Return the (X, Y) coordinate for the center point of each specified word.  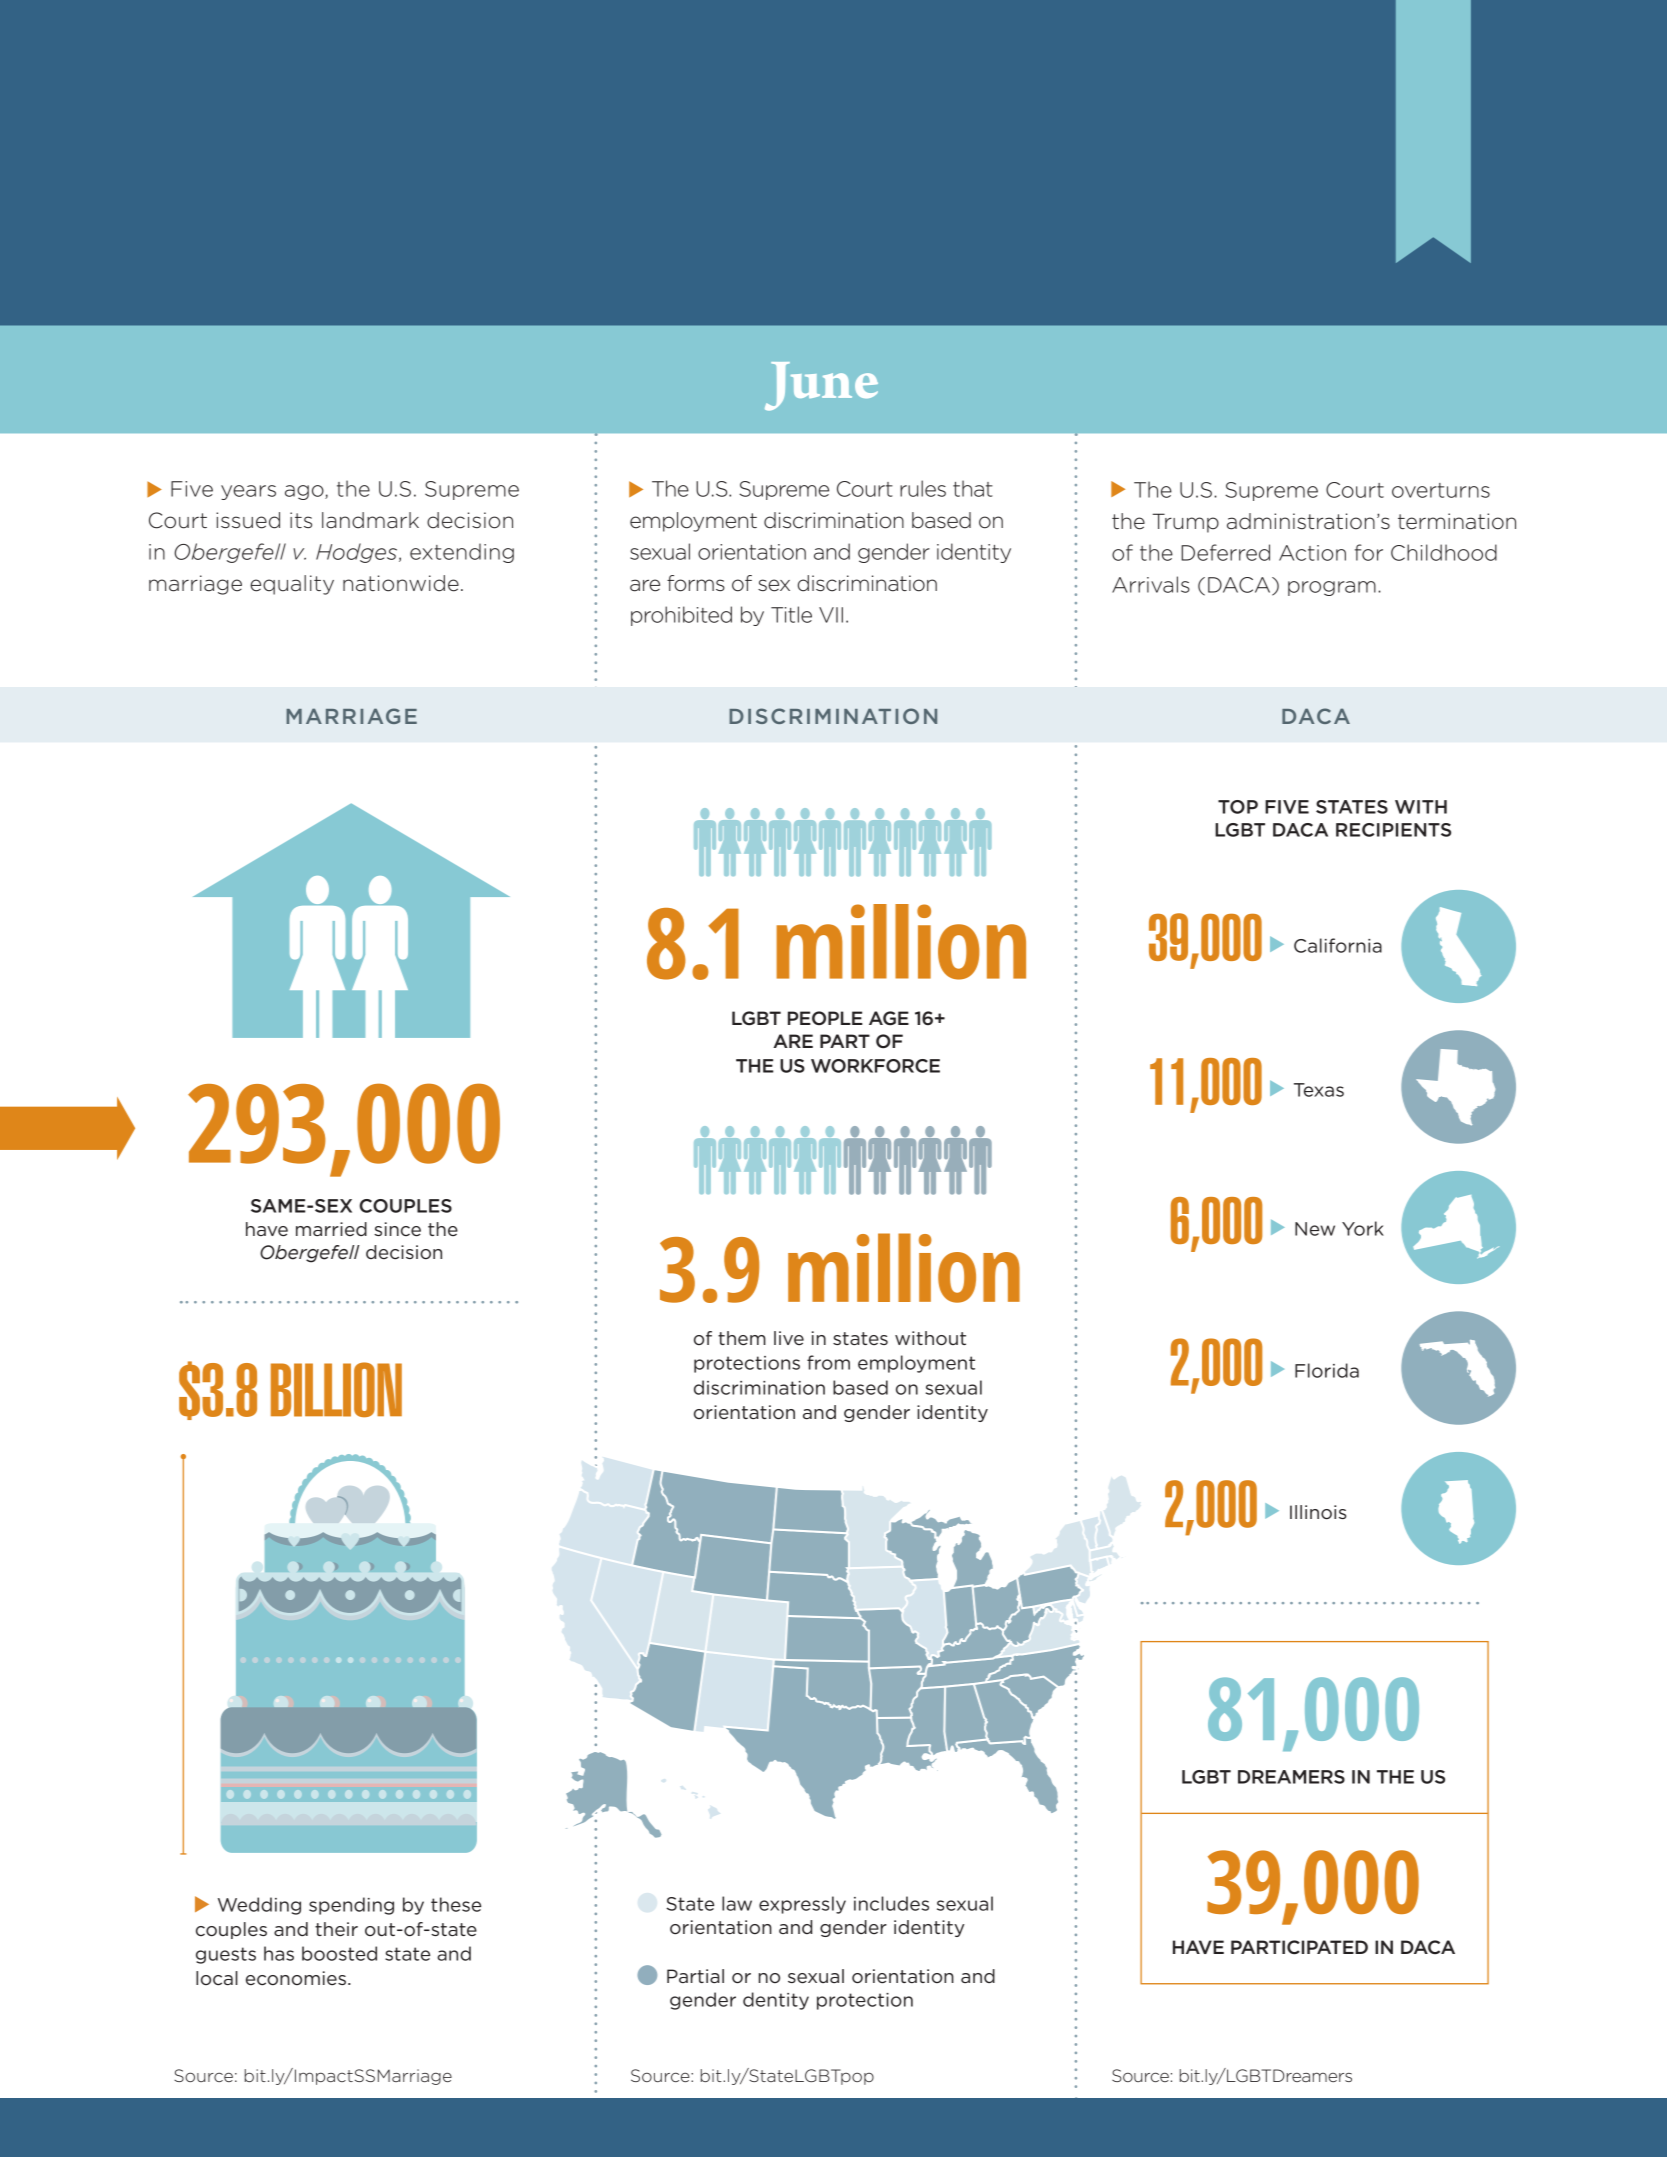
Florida (1327, 1370)
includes (891, 1903)
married (331, 1229)
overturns (1441, 490)
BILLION (336, 1389)
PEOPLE (825, 1018)
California (1338, 945)
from (828, 1362)
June (821, 386)
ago (305, 492)
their (336, 1929)
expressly (802, 1905)
